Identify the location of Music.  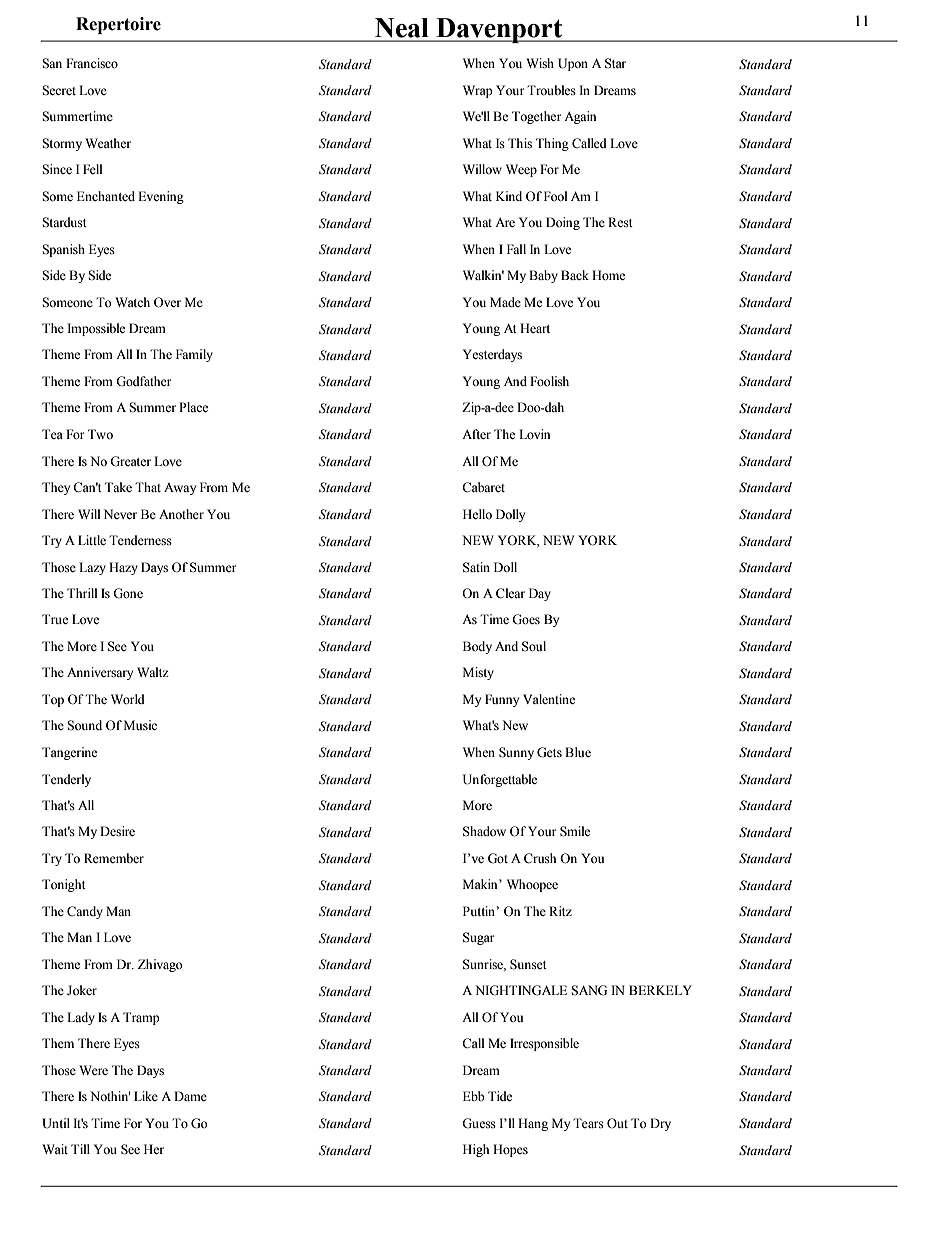
(140, 725).
